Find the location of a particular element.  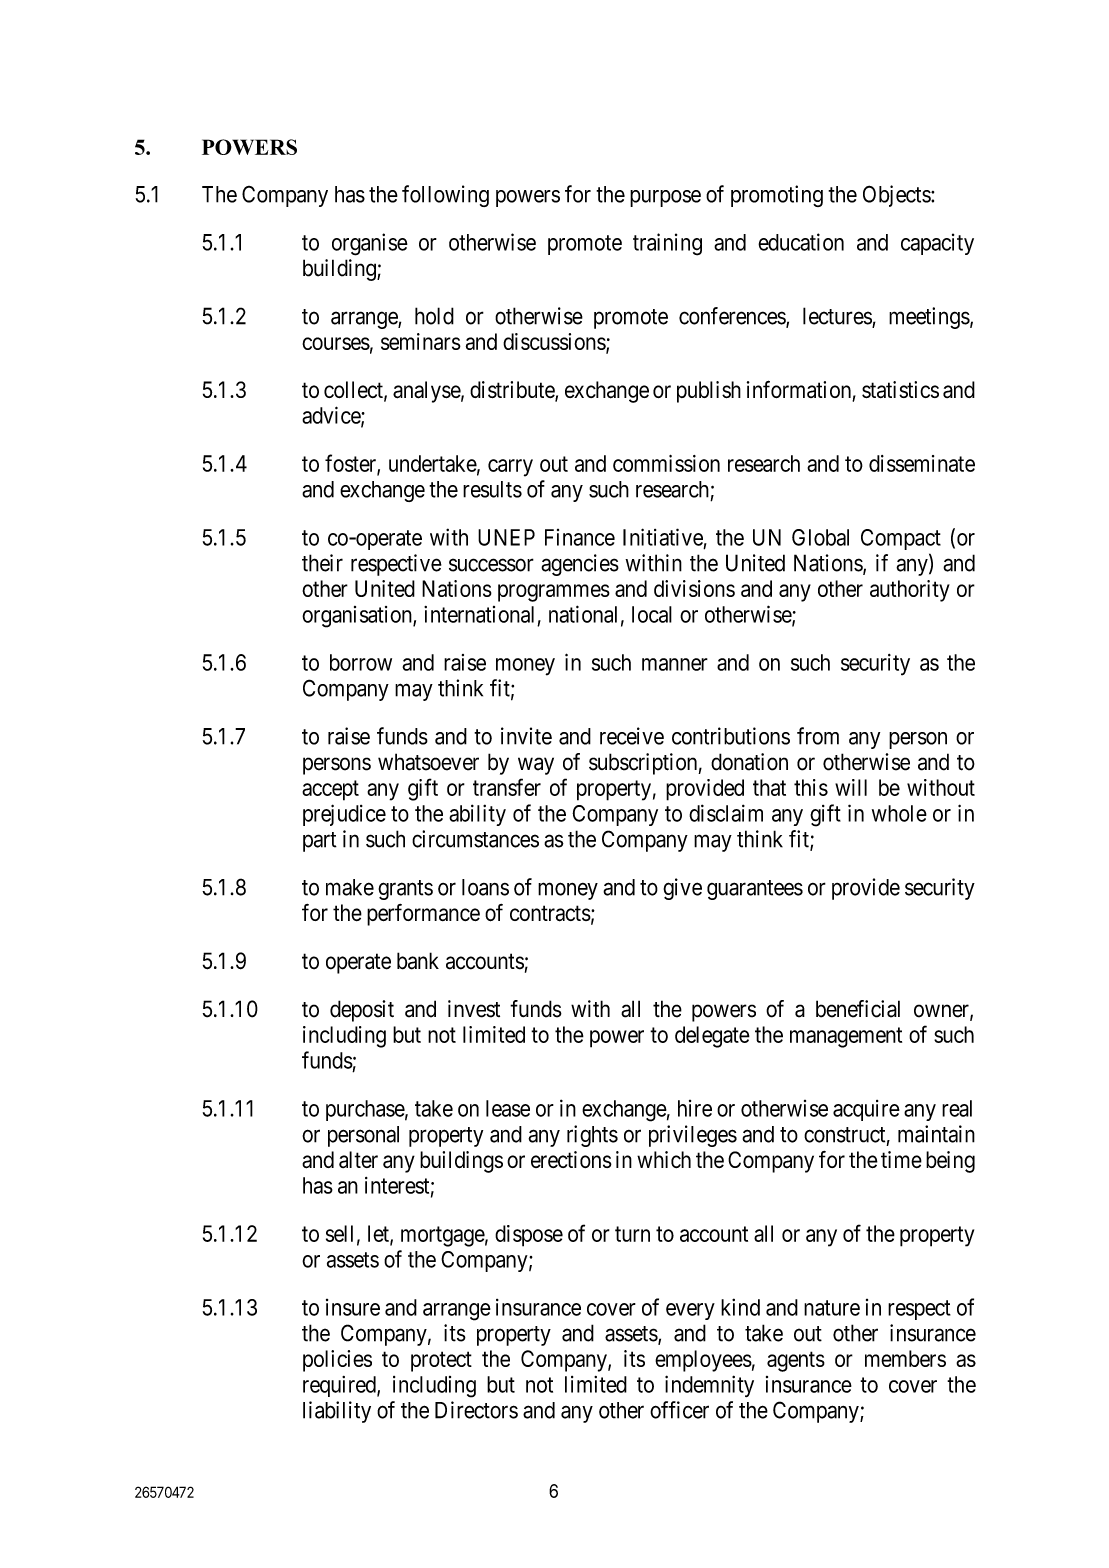

officer is located at coordinates (679, 1410).
